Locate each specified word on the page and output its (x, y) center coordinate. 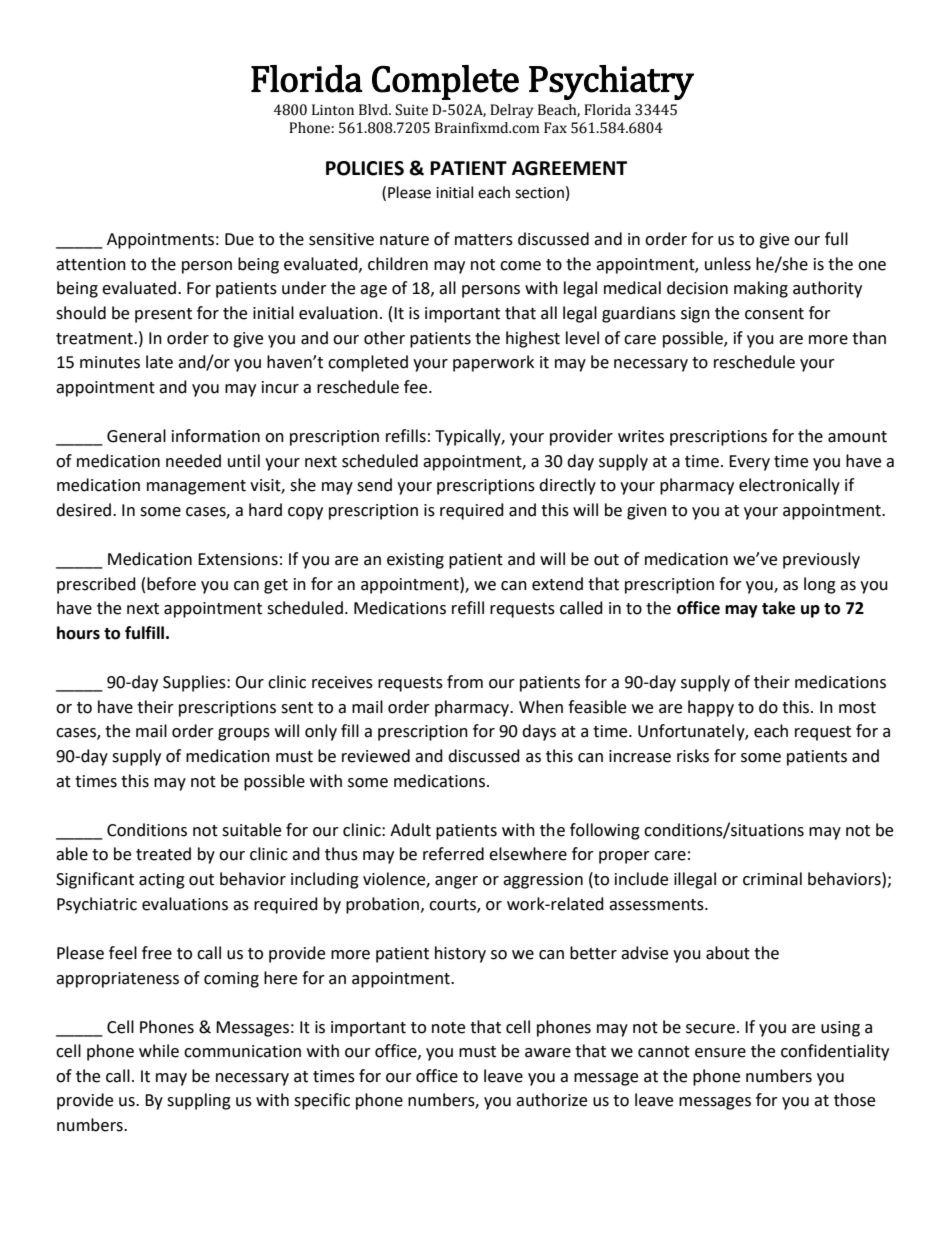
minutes (110, 362)
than (869, 338)
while (159, 1051)
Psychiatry (611, 82)
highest (533, 339)
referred (453, 854)
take (778, 608)
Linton (333, 110)
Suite (411, 110)
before (171, 584)
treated (163, 854)
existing (415, 561)
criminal (772, 879)
